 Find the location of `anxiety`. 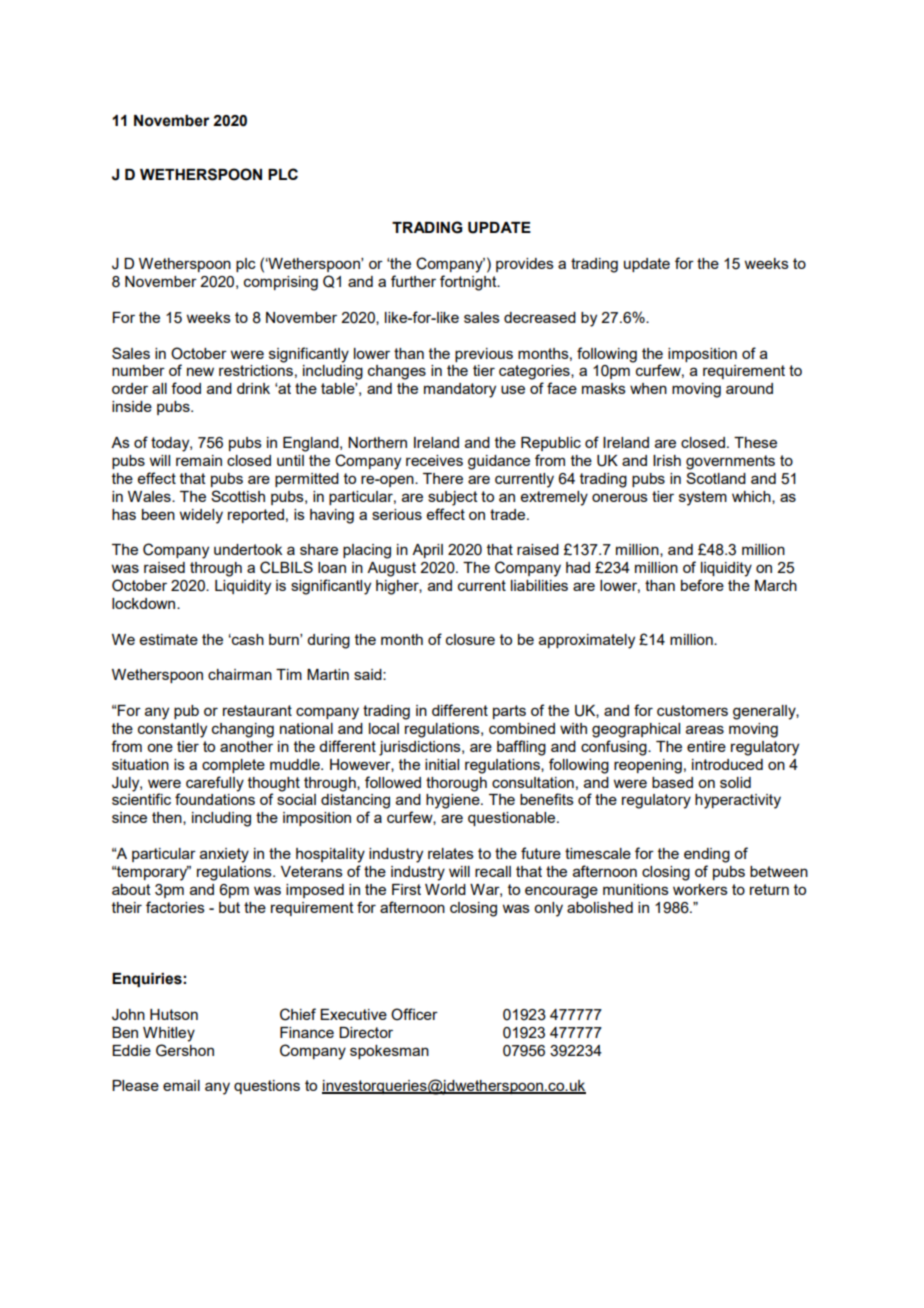

anxiety is located at coordinates (224, 855).
